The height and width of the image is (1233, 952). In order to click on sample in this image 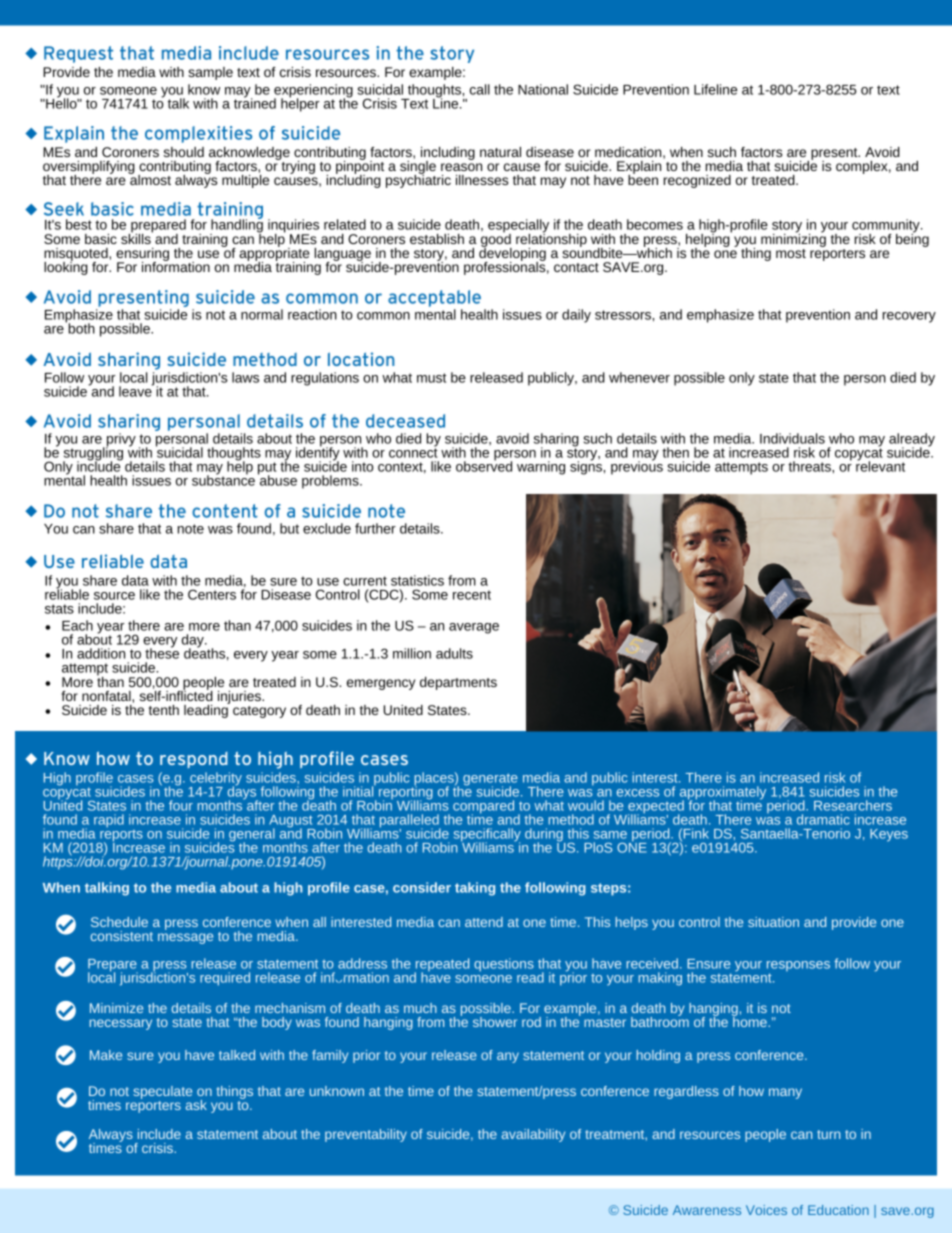, I will do `click(210, 73)`.
